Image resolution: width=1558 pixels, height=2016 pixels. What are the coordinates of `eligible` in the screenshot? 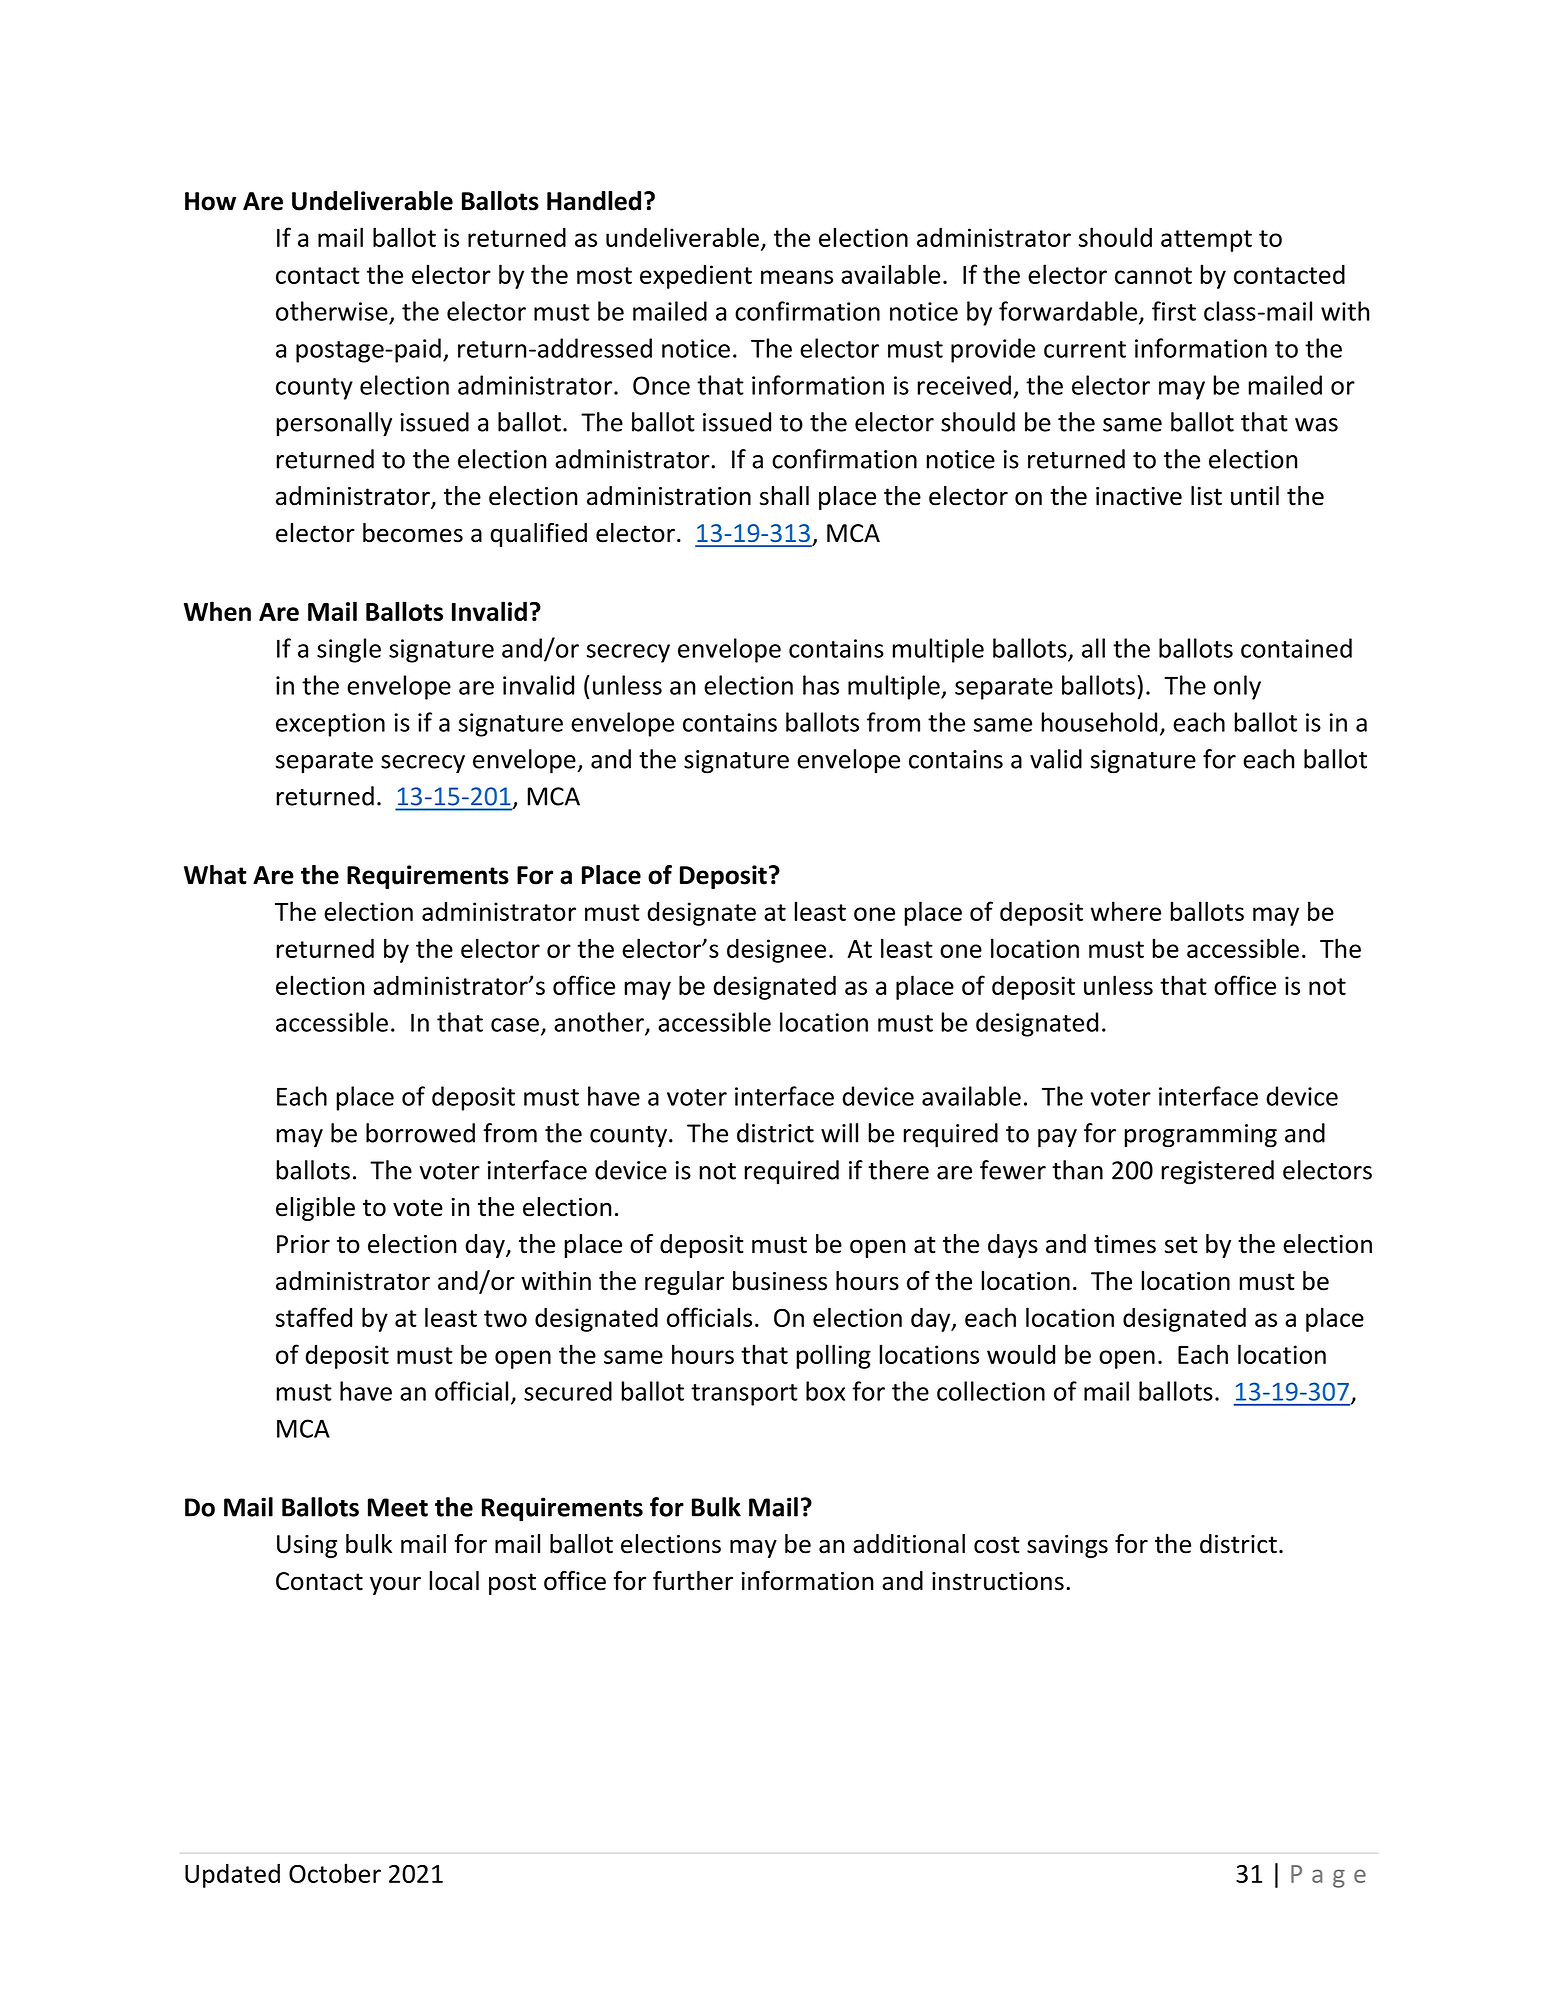 It's located at (315, 1209).
